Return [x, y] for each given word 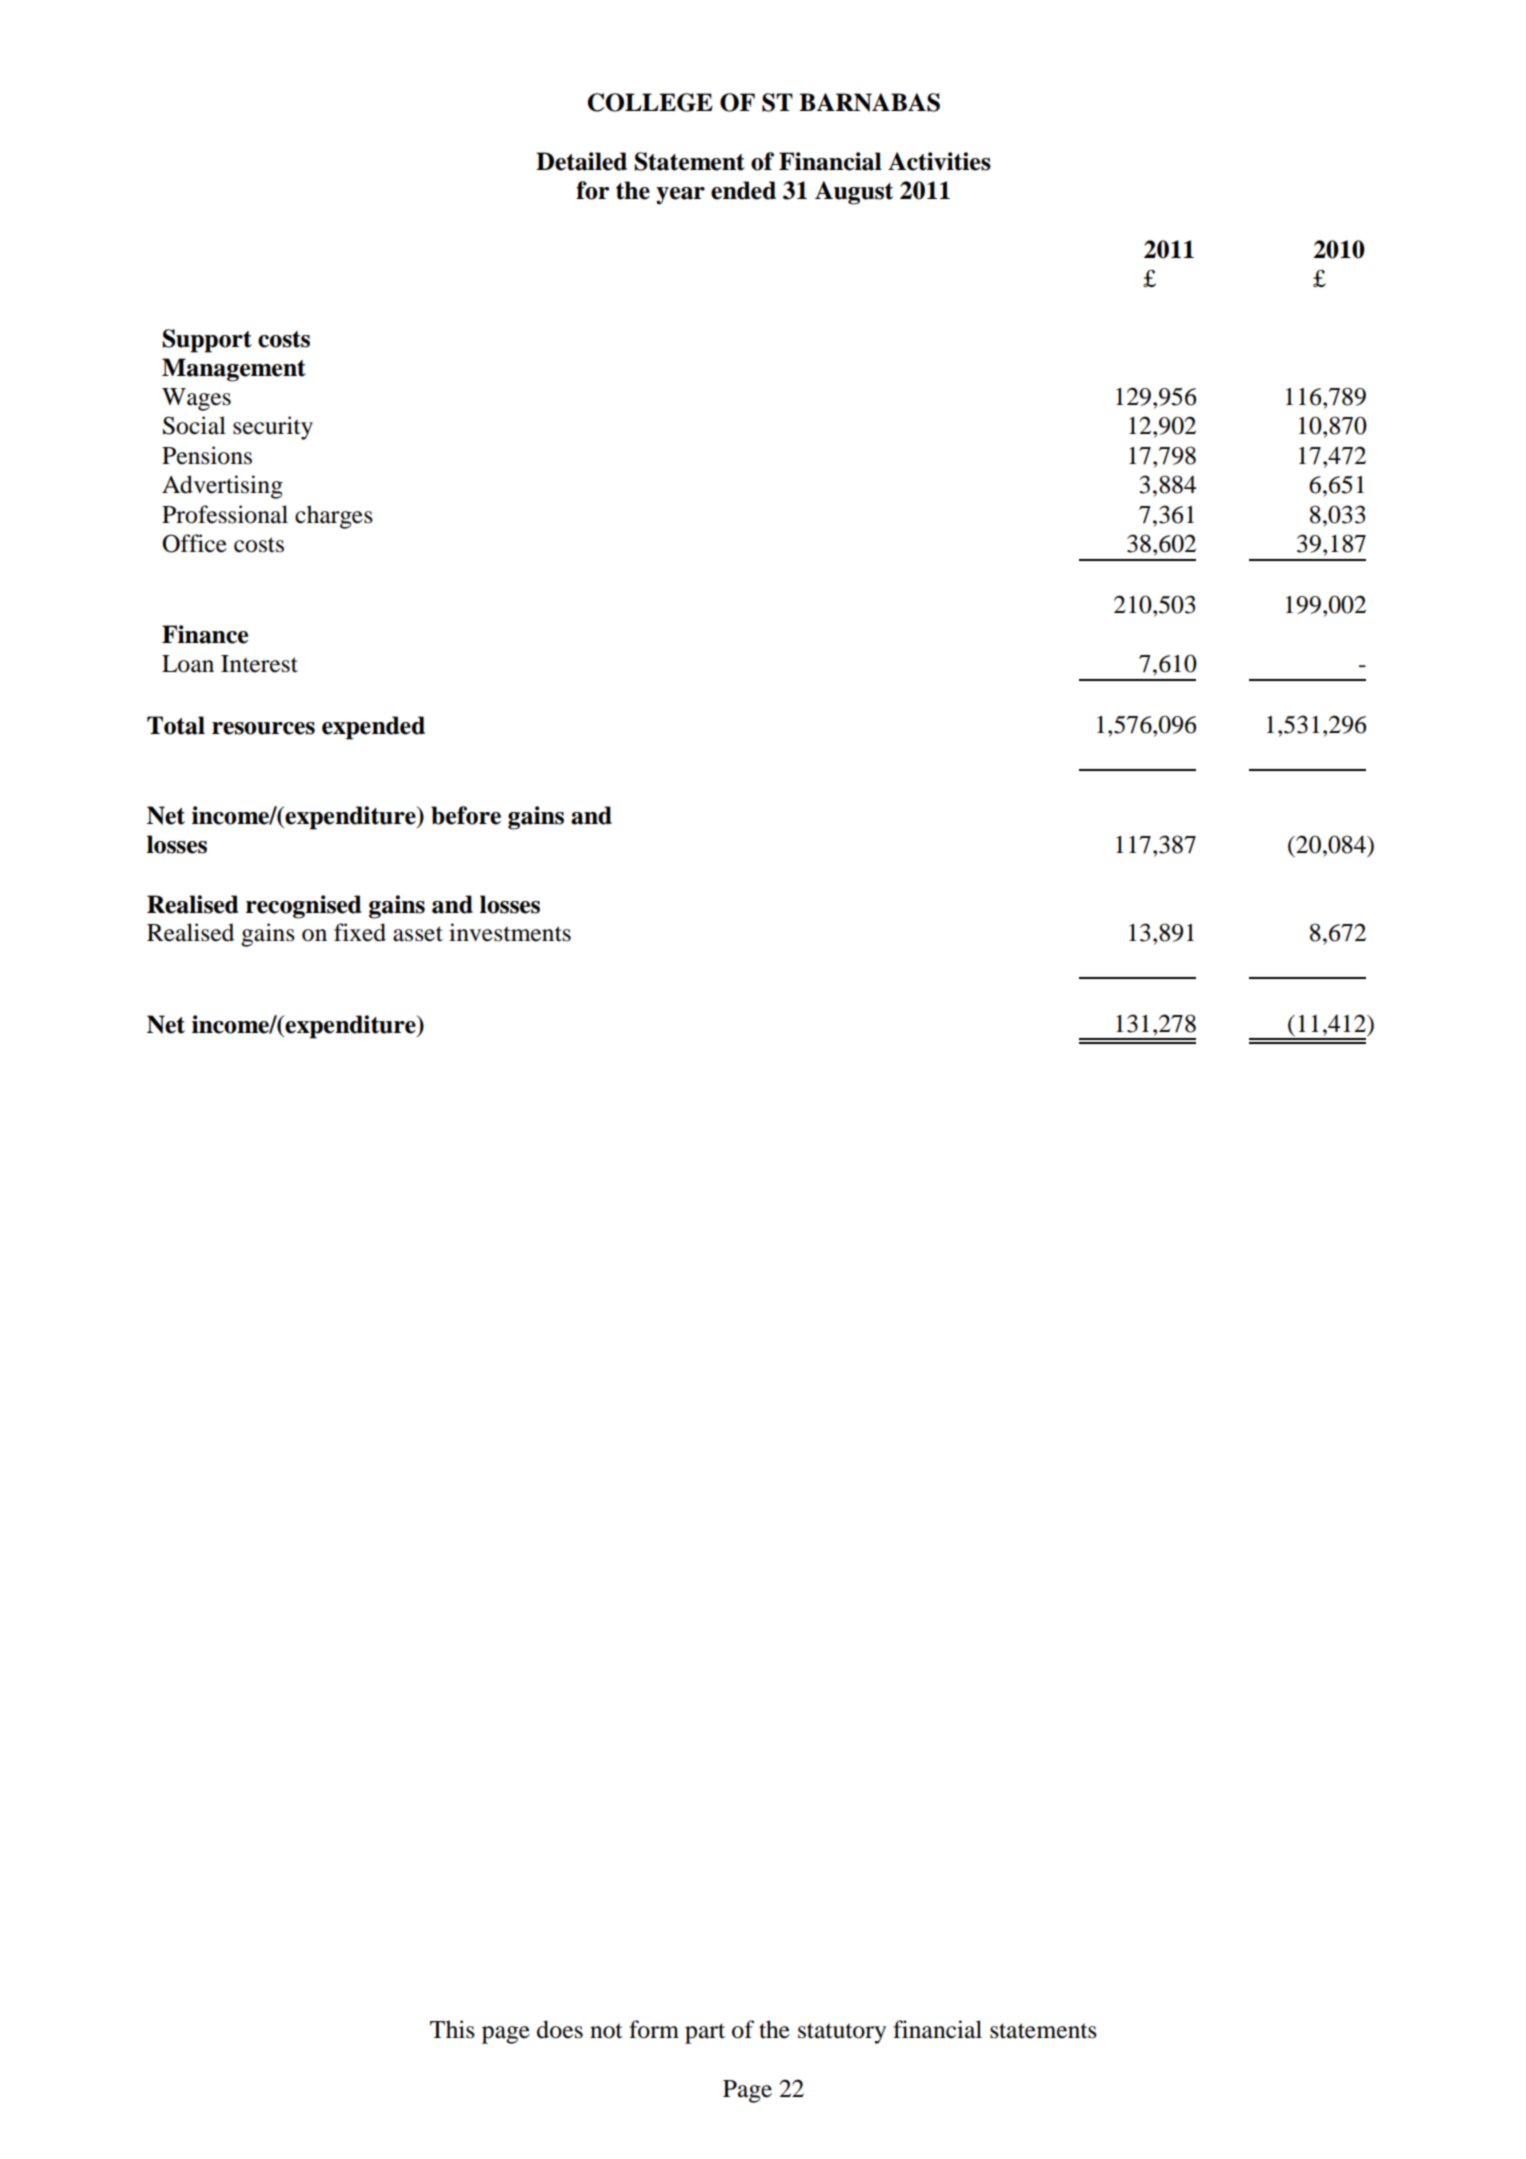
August [854, 193]
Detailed [581, 161]
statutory [842, 2033]
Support [207, 341]
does [560, 2029]
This [452, 2029]
